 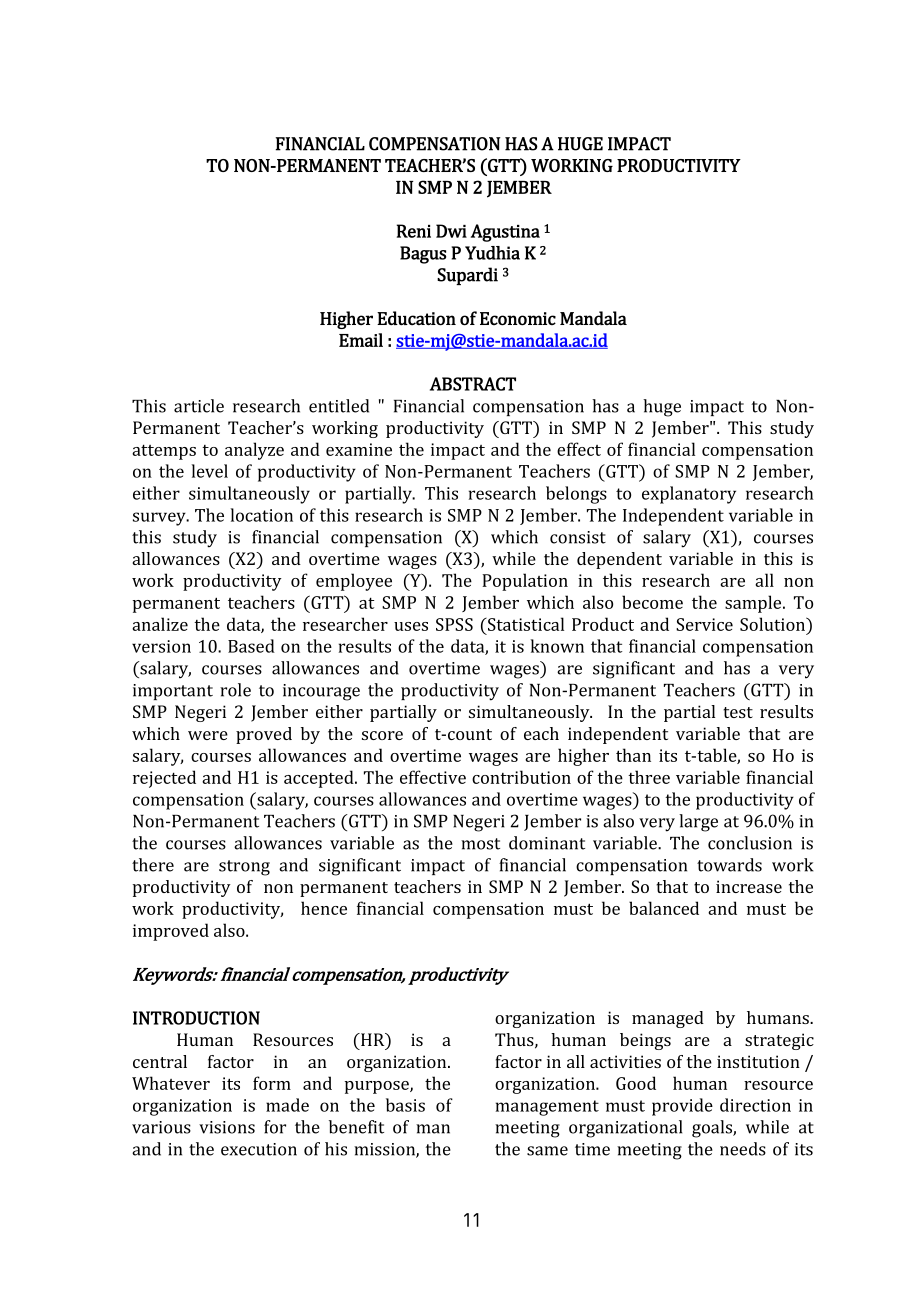 What do you see at coordinates (451, 231) in the document?
I see `Dwi` at bounding box center [451, 231].
